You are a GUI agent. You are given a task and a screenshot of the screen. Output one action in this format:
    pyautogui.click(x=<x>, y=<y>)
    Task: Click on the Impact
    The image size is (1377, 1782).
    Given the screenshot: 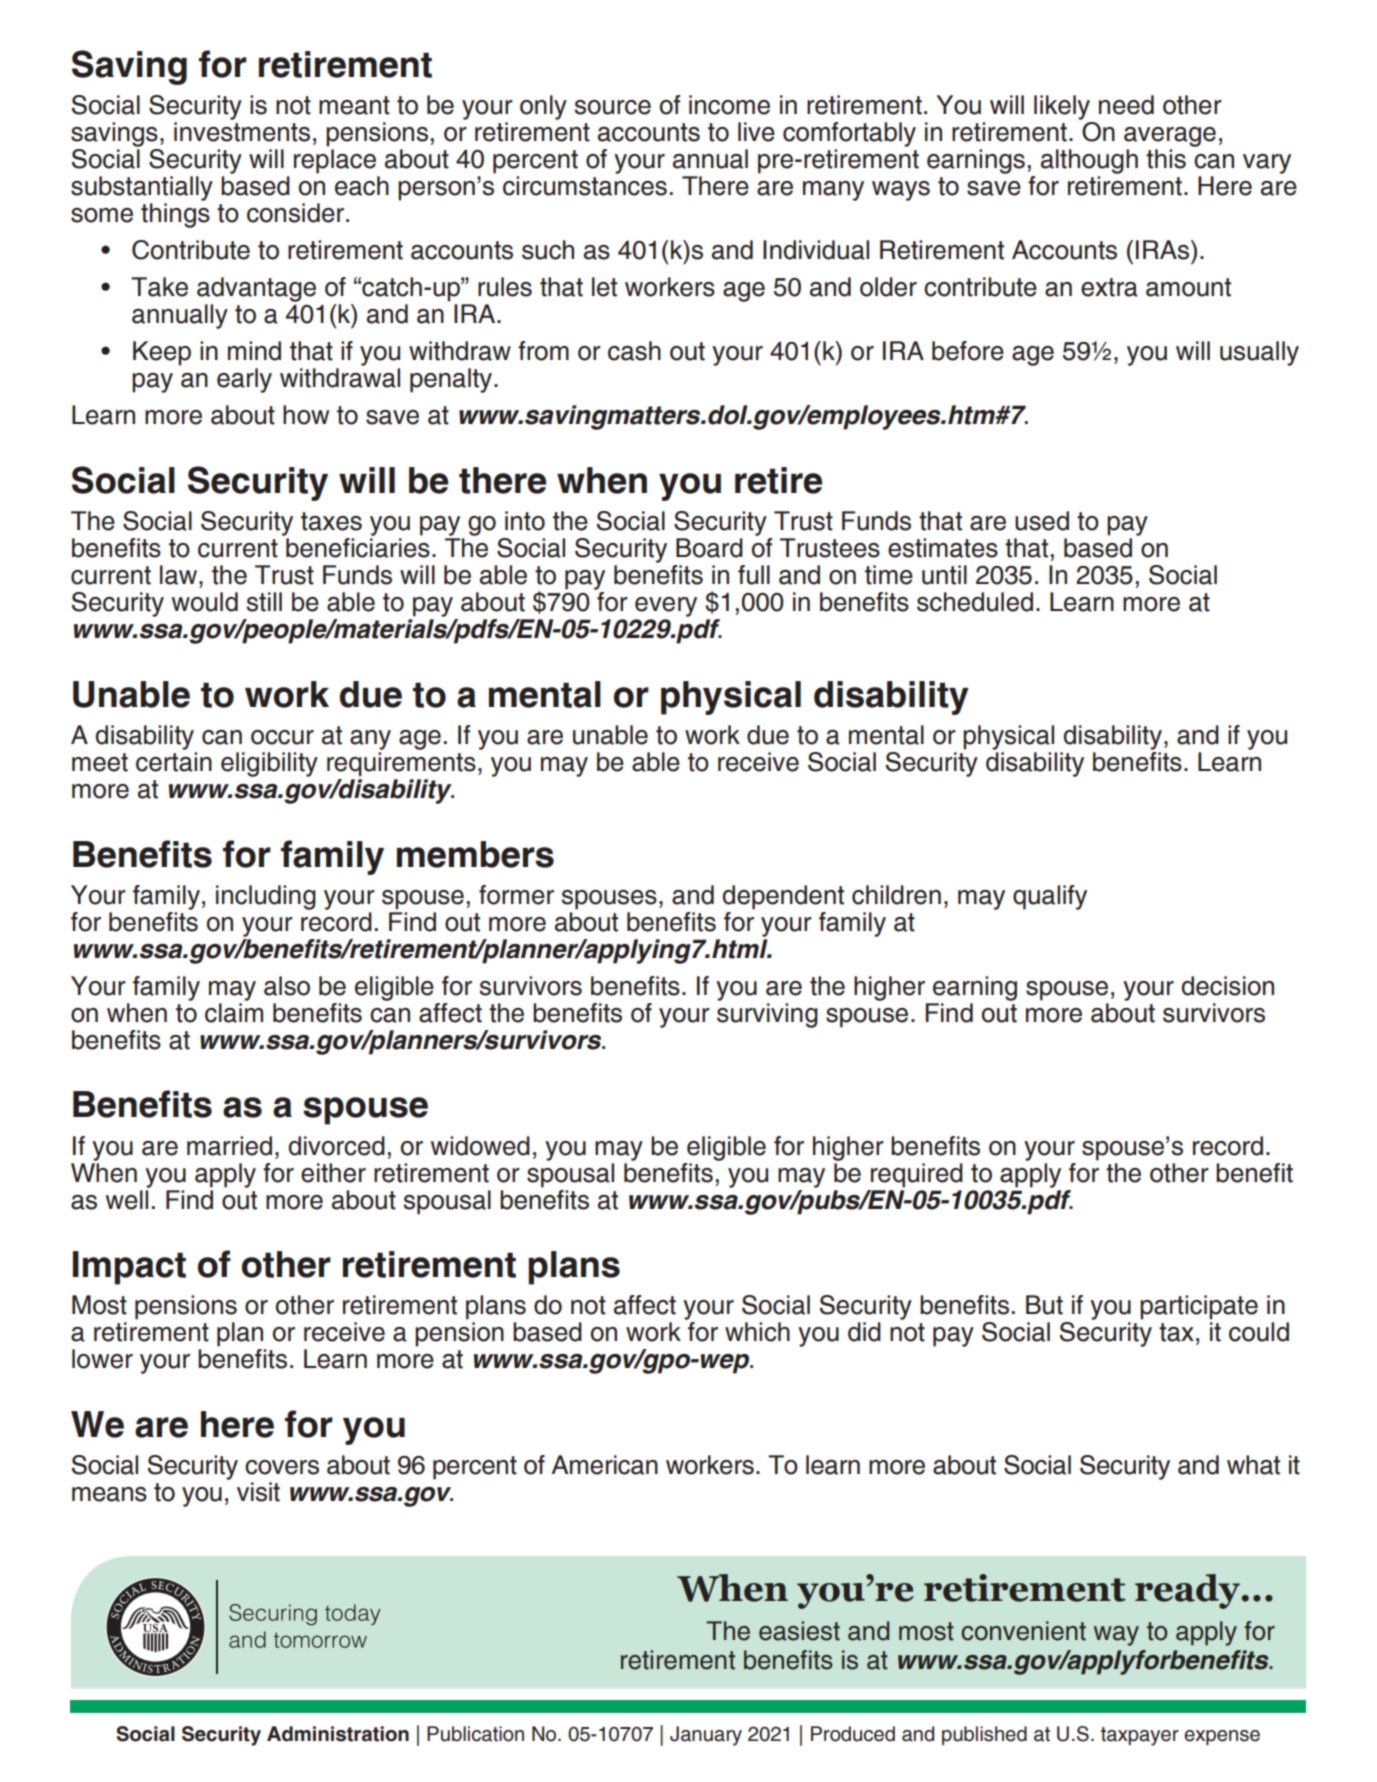 What is the action you would take?
    pyautogui.click(x=129, y=1268)
